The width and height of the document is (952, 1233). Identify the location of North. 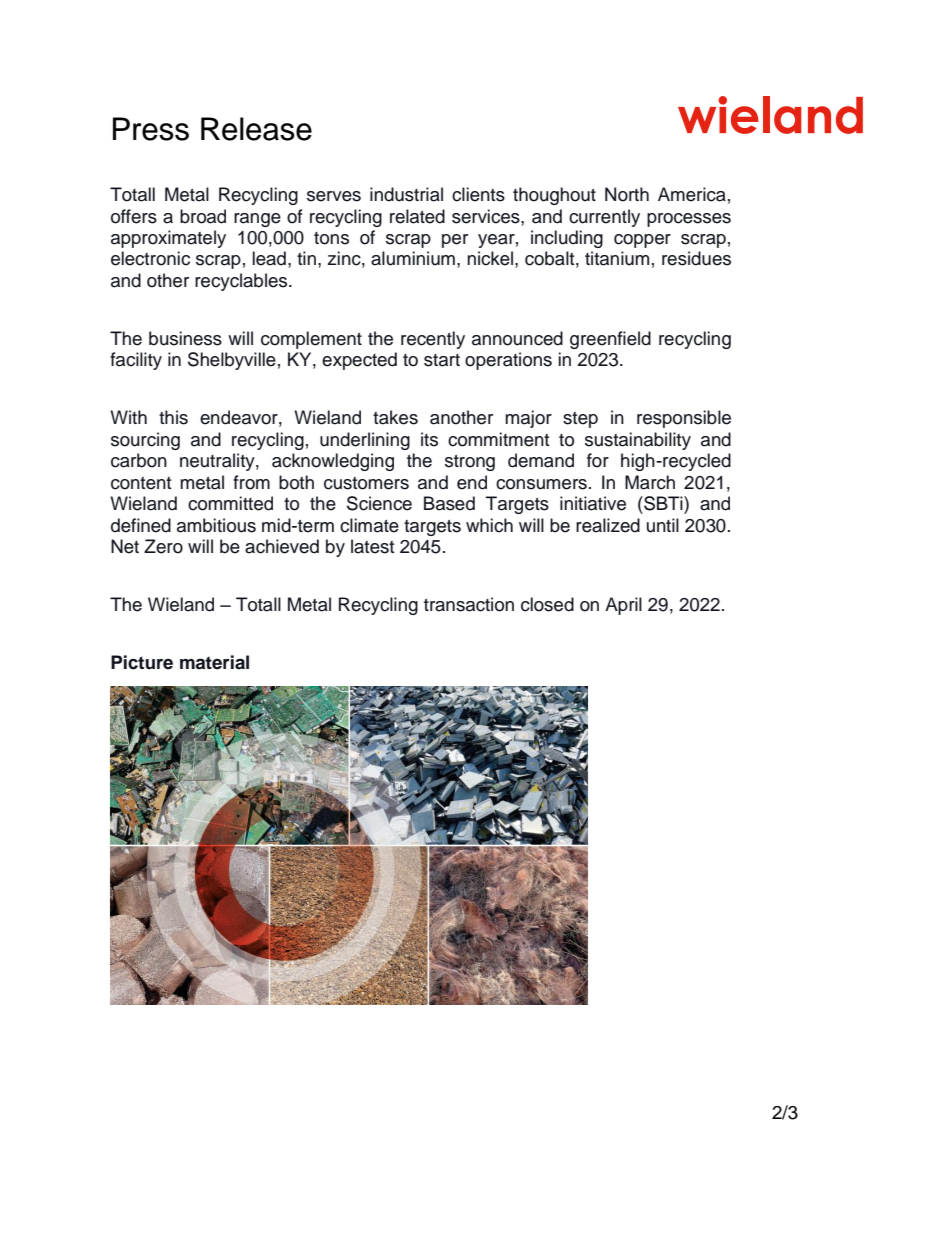
(627, 194).
